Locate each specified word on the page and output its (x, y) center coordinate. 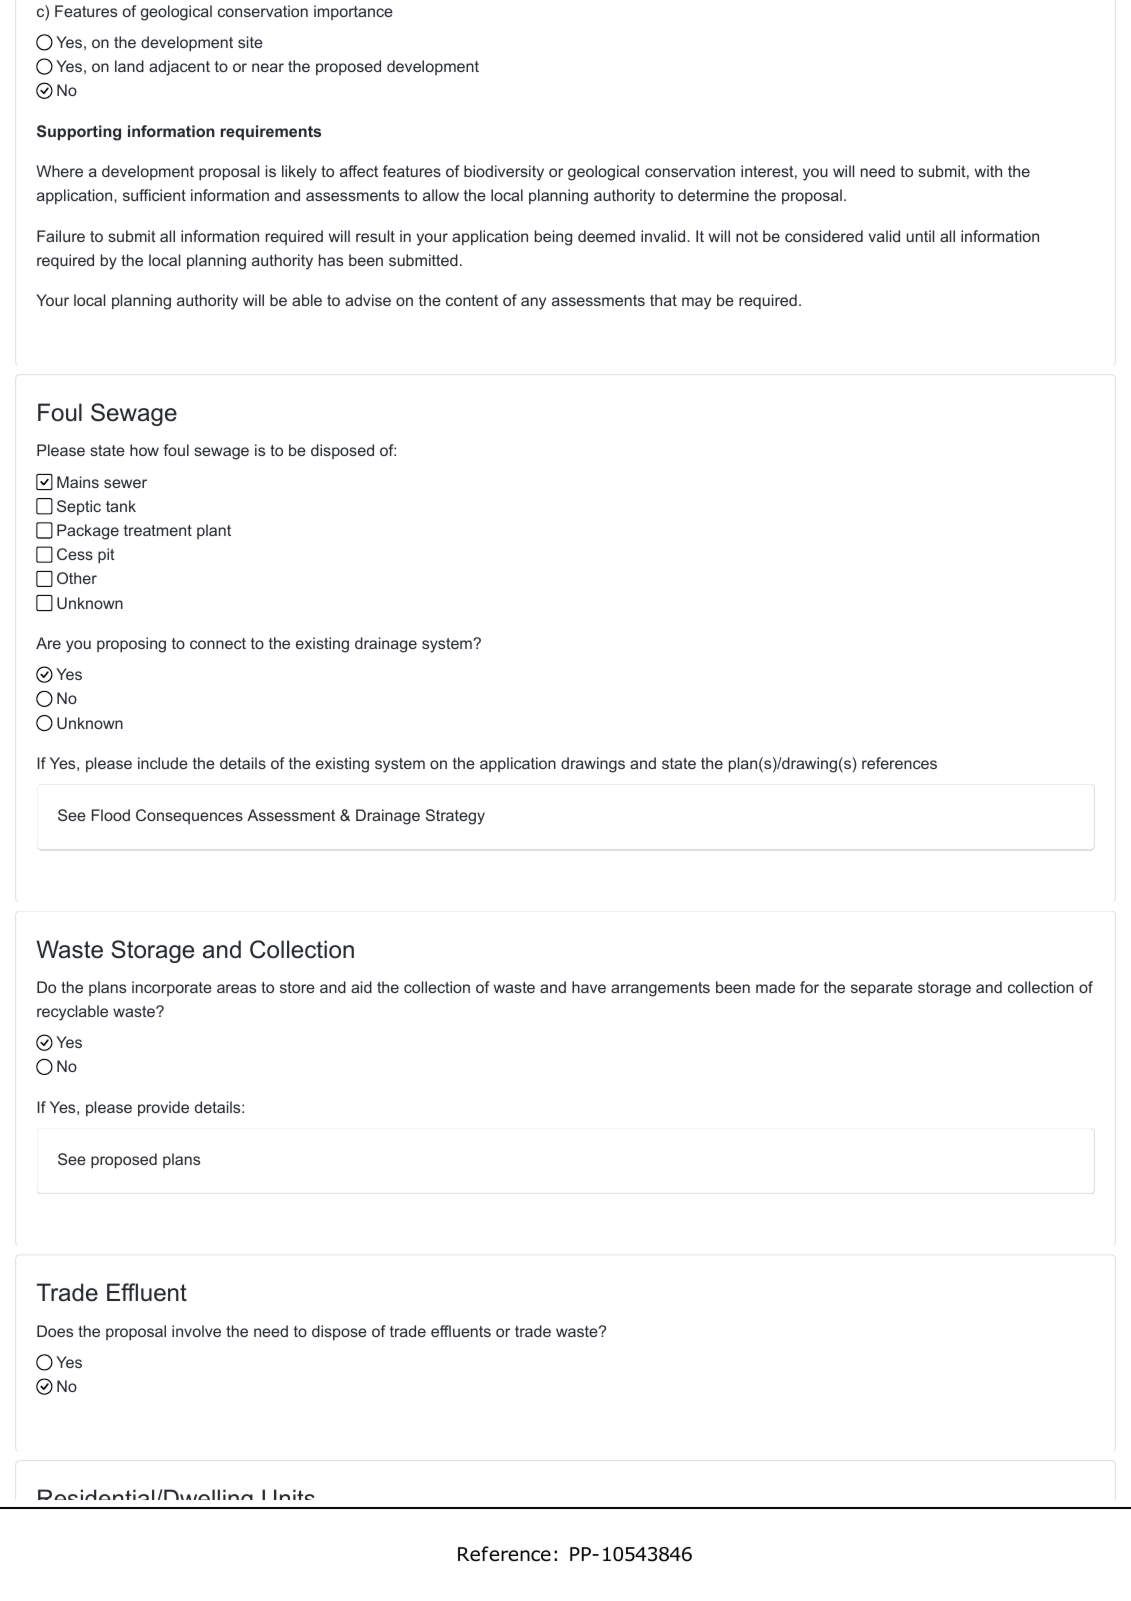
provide (163, 1108)
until (920, 236)
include (163, 763)
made (775, 987)
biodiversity (504, 173)
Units (288, 1499)
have (589, 987)
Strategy (455, 817)
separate (882, 989)
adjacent (179, 68)
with (988, 171)
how (144, 450)
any (533, 303)
